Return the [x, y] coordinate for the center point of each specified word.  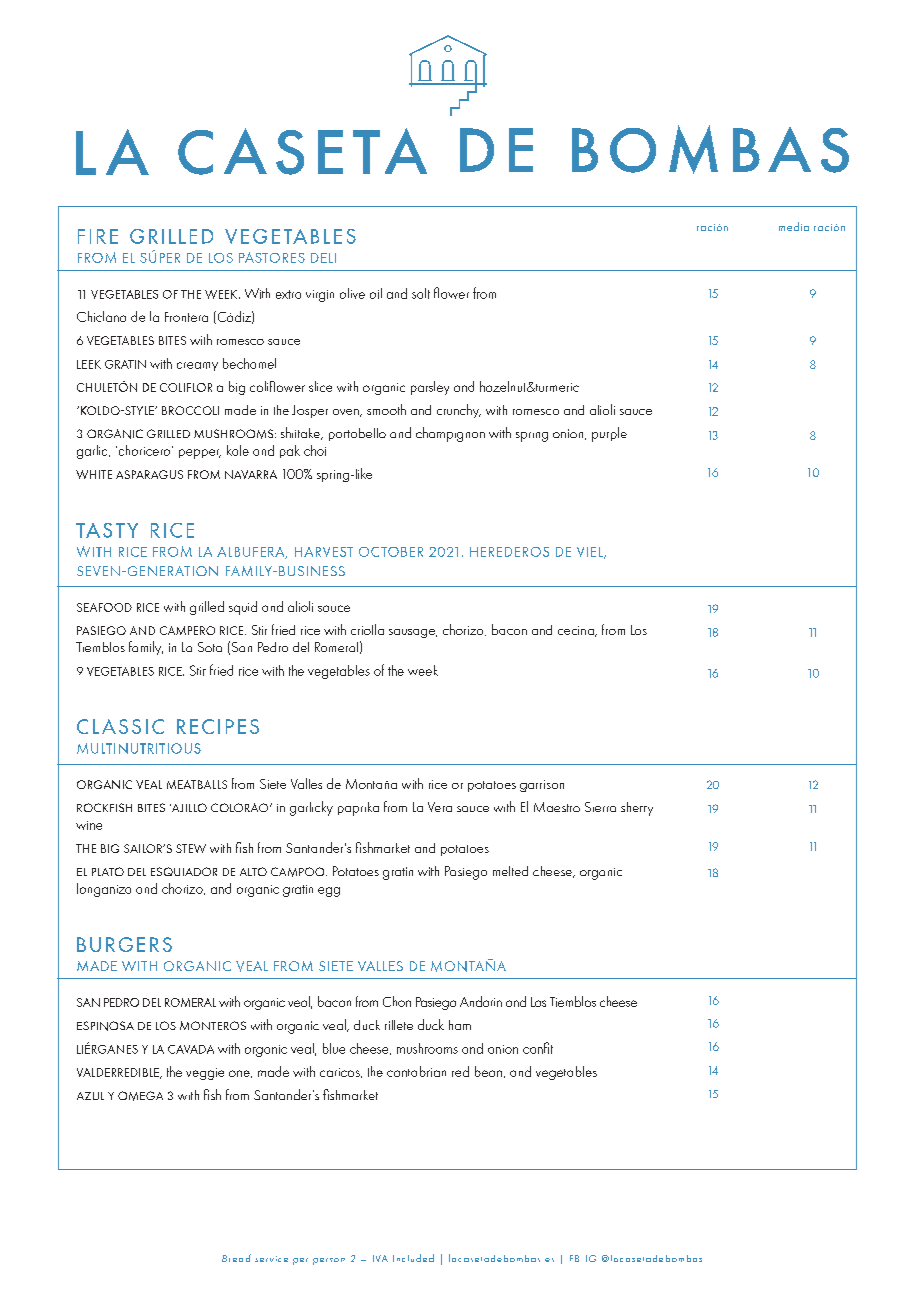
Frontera [186, 317]
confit [538, 1048]
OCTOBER [391, 552]
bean [488, 1071]
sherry [637, 809]
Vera [440, 807]
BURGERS [124, 944]
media [794, 226]
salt [421, 293]
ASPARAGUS [149, 474]
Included [413, 1258]
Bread [236, 1258]
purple [609, 434]
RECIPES [218, 726]
